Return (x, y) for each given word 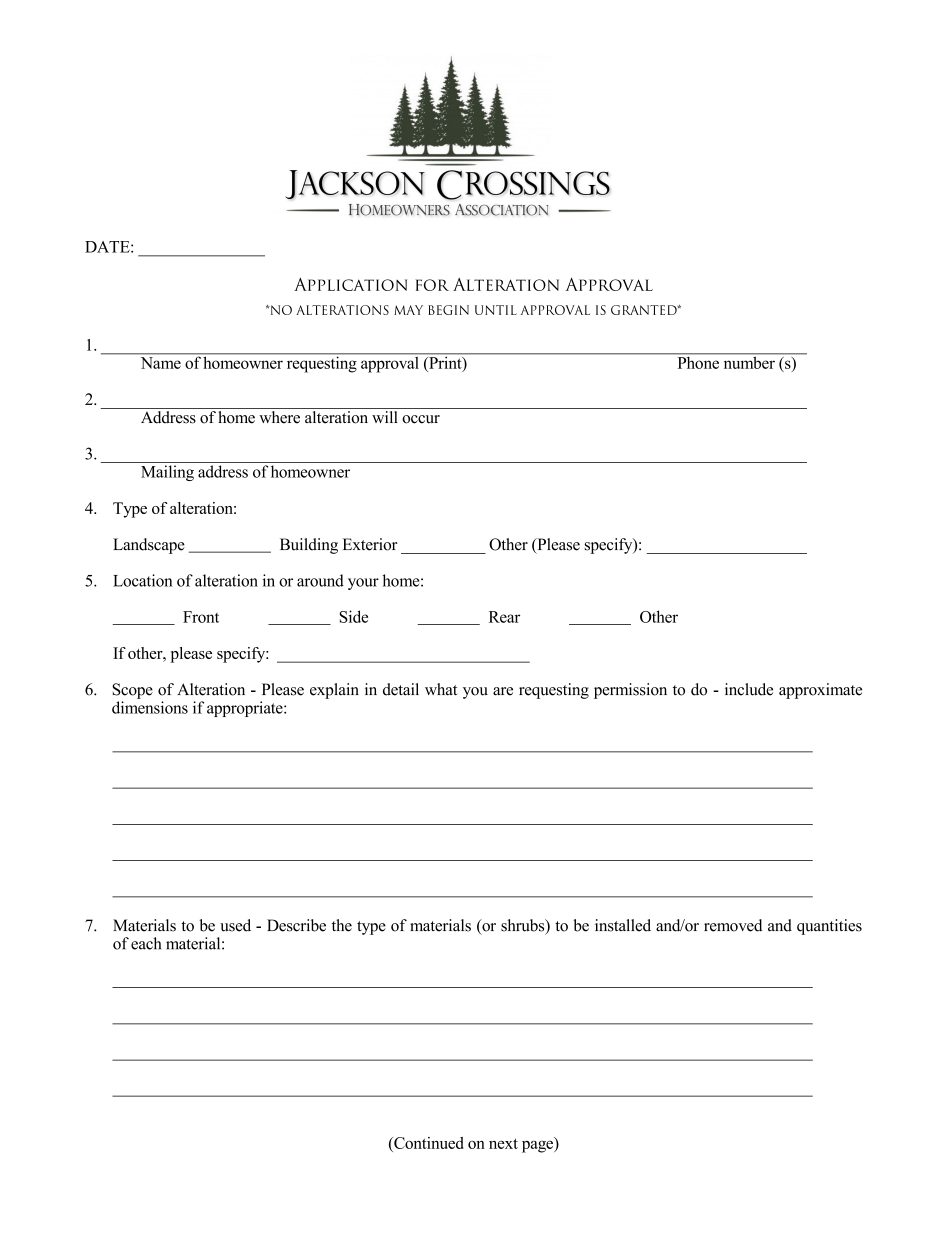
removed (733, 925)
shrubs (524, 926)
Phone (698, 361)
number (749, 361)
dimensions (150, 707)
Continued (428, 1143)
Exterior (370, 544)
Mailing (167, 473)
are (503, 691)
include (749, 689)
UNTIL (496, 310)
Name (161, 363)
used (235, 925)
